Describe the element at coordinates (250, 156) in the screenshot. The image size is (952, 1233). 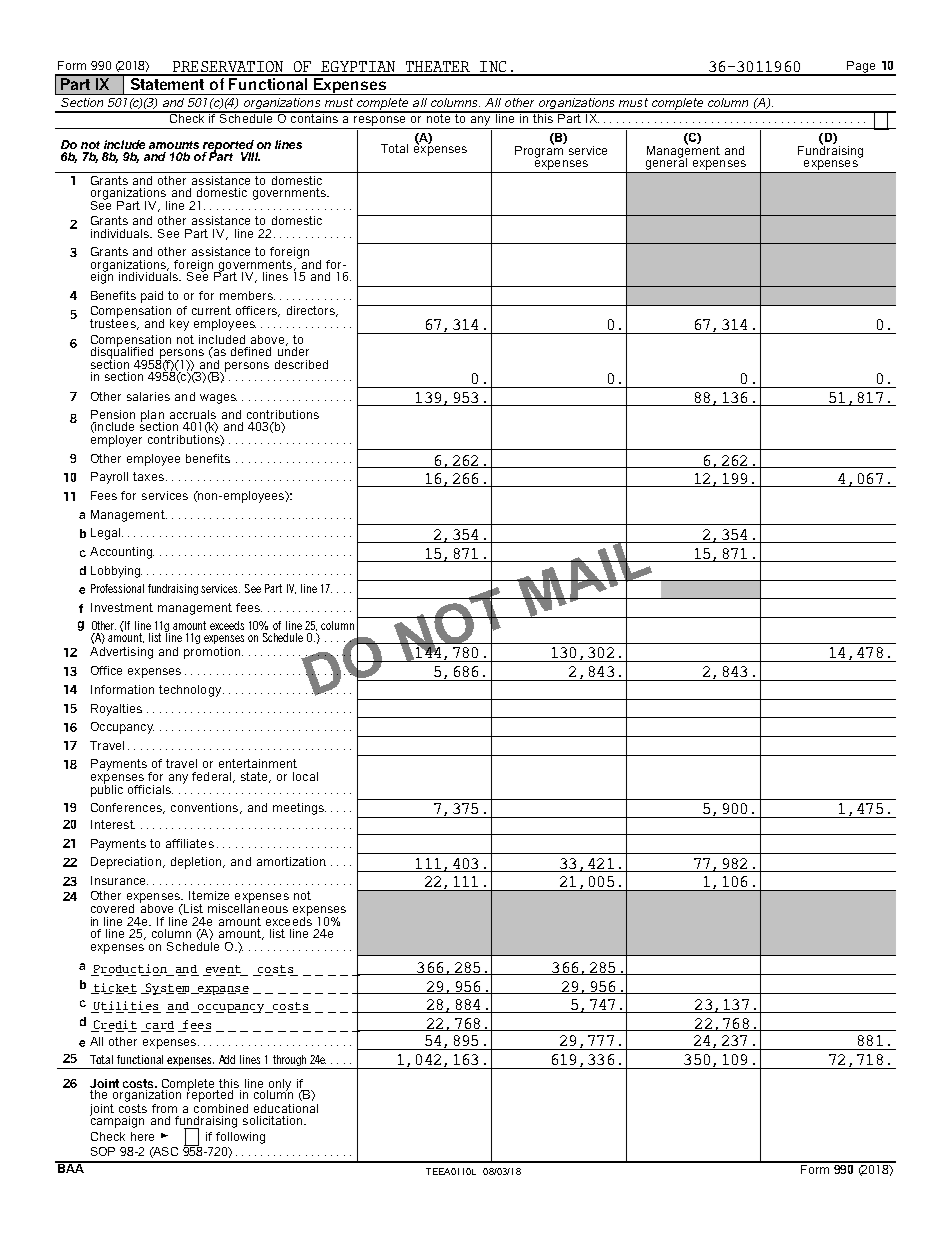
I see `VIII` at that location.
